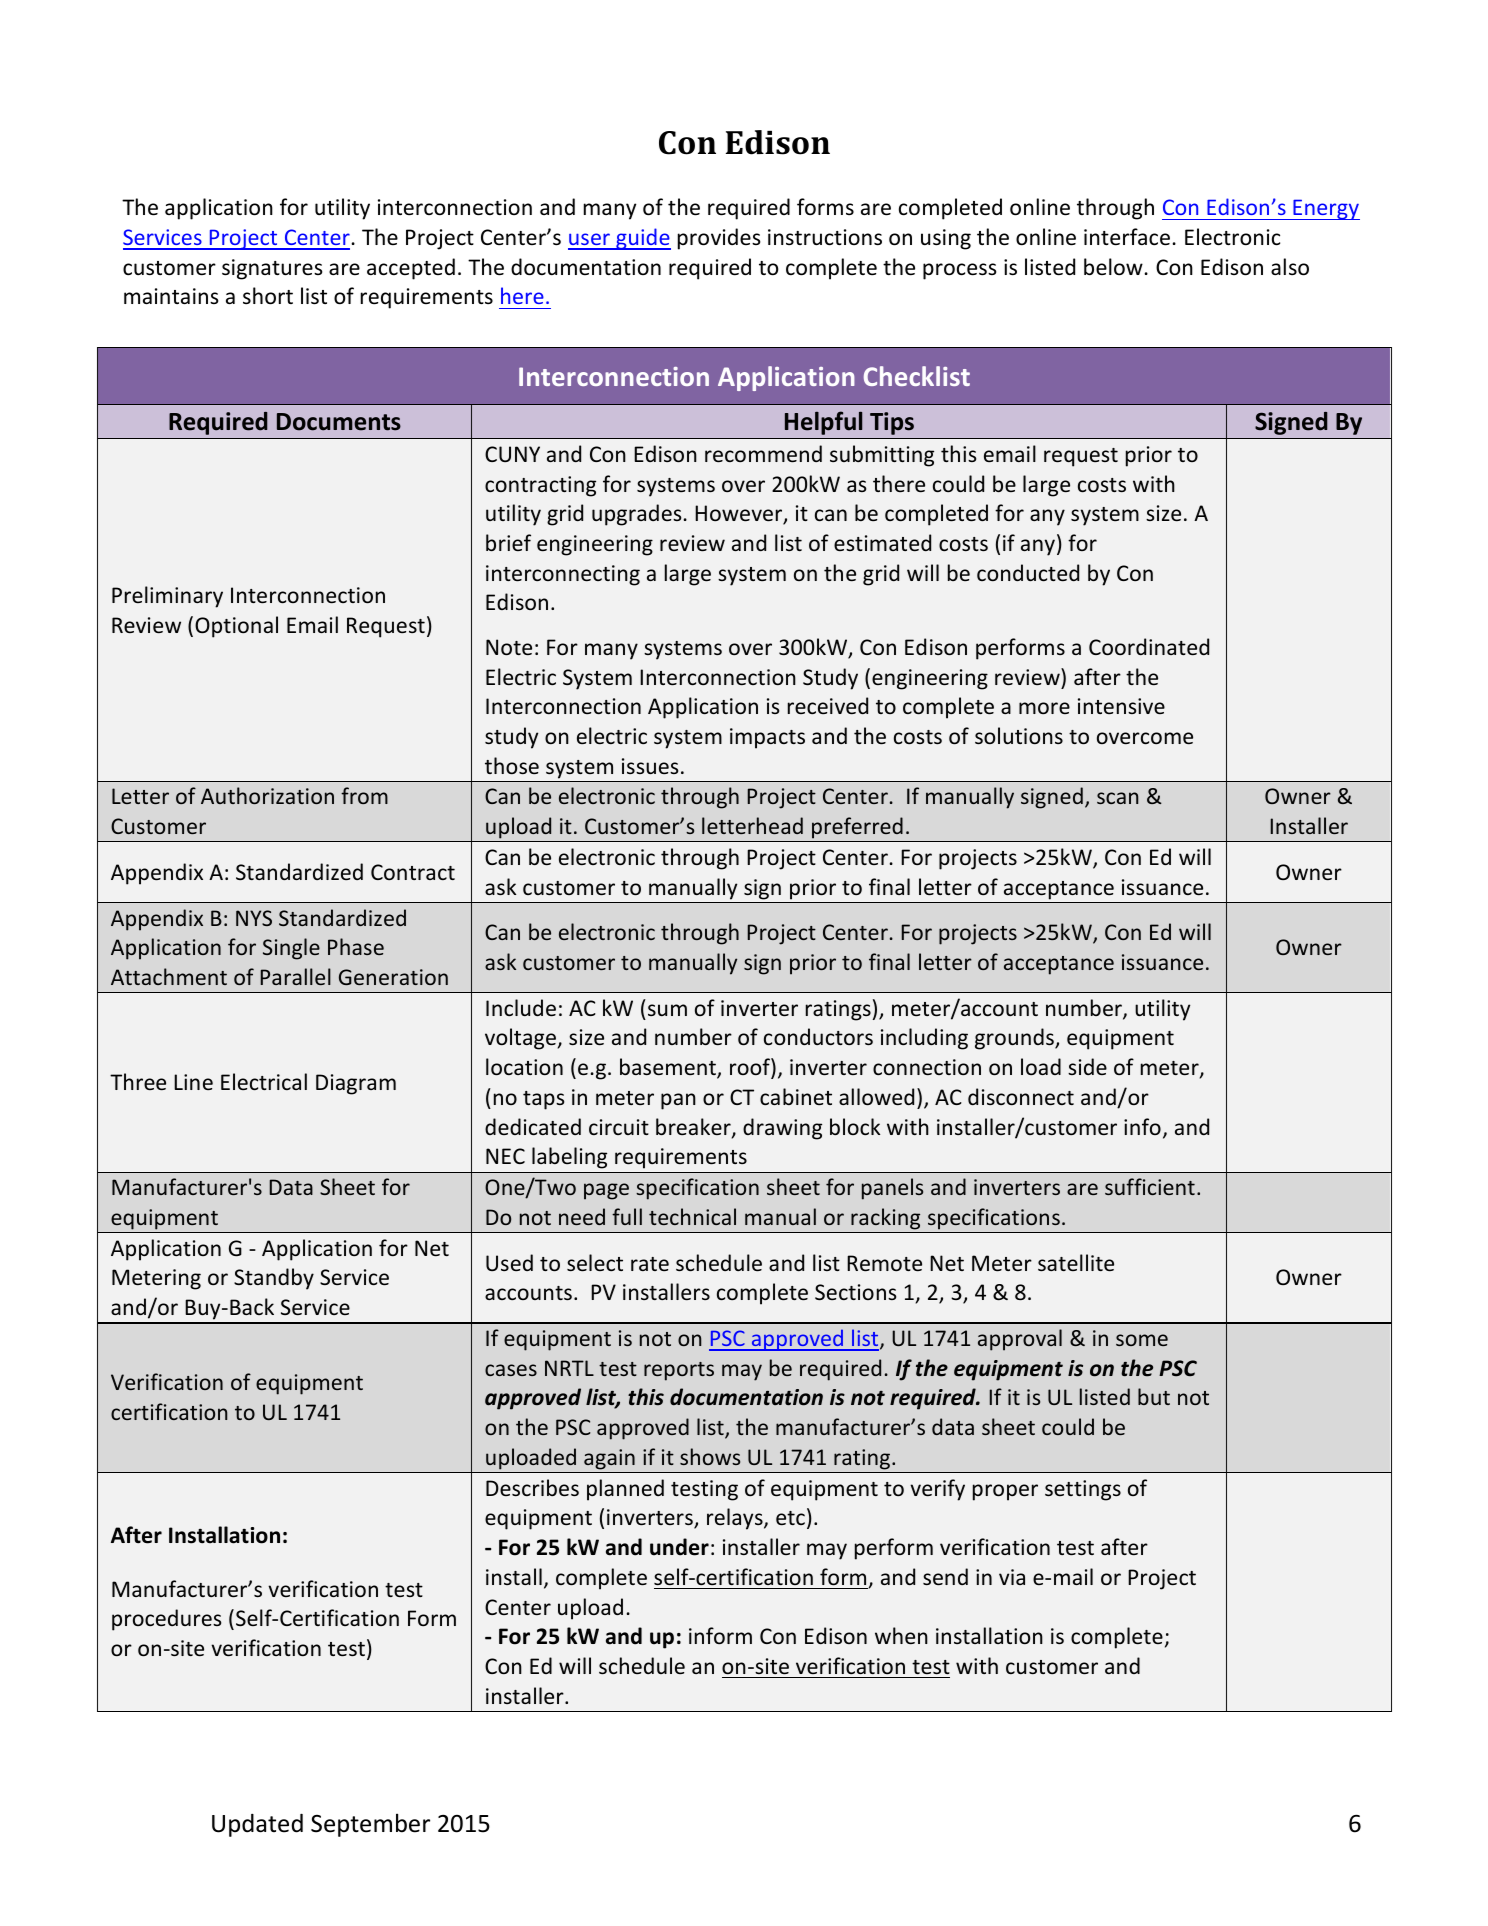  Describe the element at coordinates (268, 296) in the screenshot. I see `short` at that location.
